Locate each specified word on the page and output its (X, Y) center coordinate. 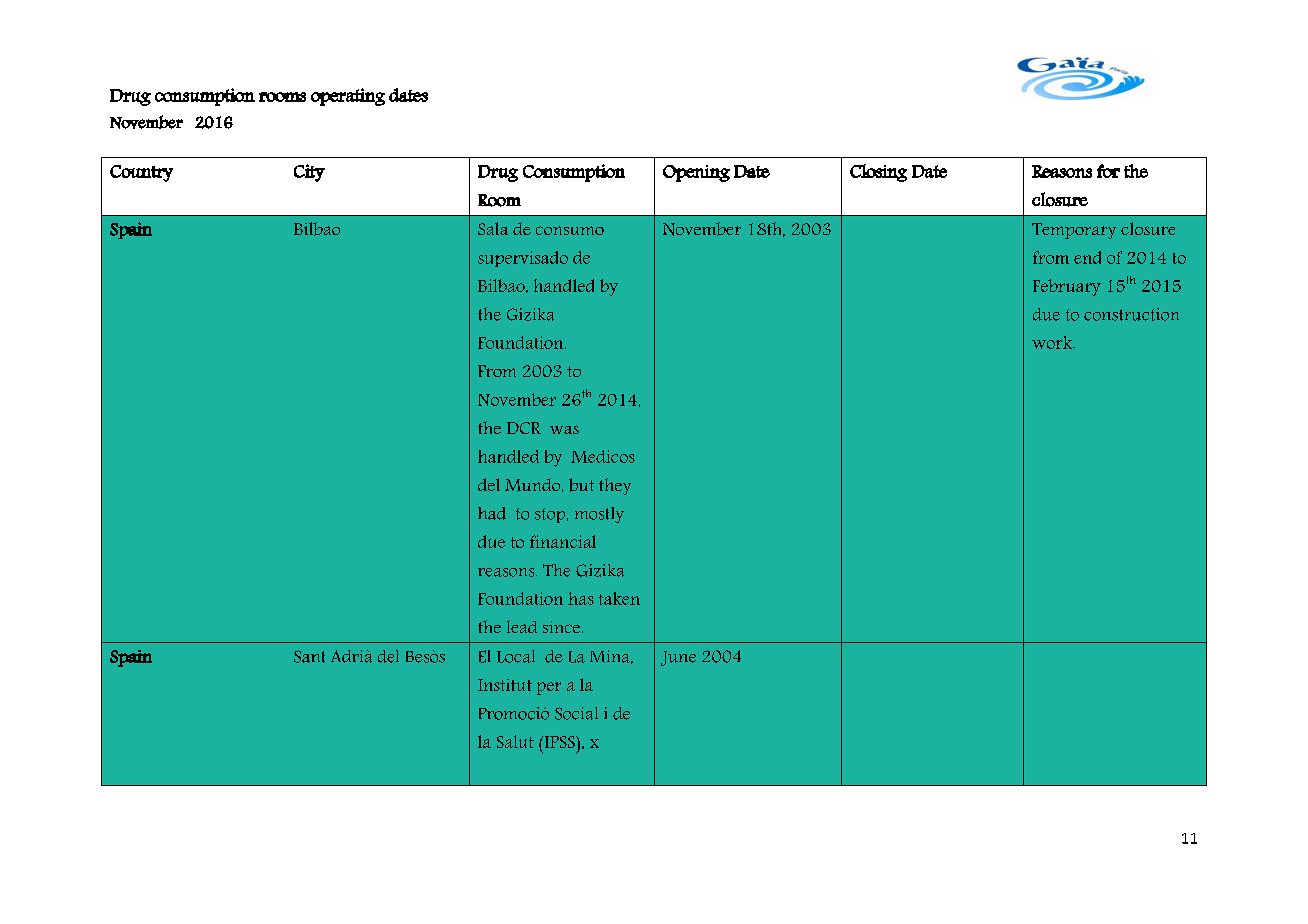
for (1108, 171)
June (678, 658)
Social (576, 713)
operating (348, 97)
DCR (524, 428)
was (564, 429)
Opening (696, 173)
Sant (309, 656)
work (1053, 342)
